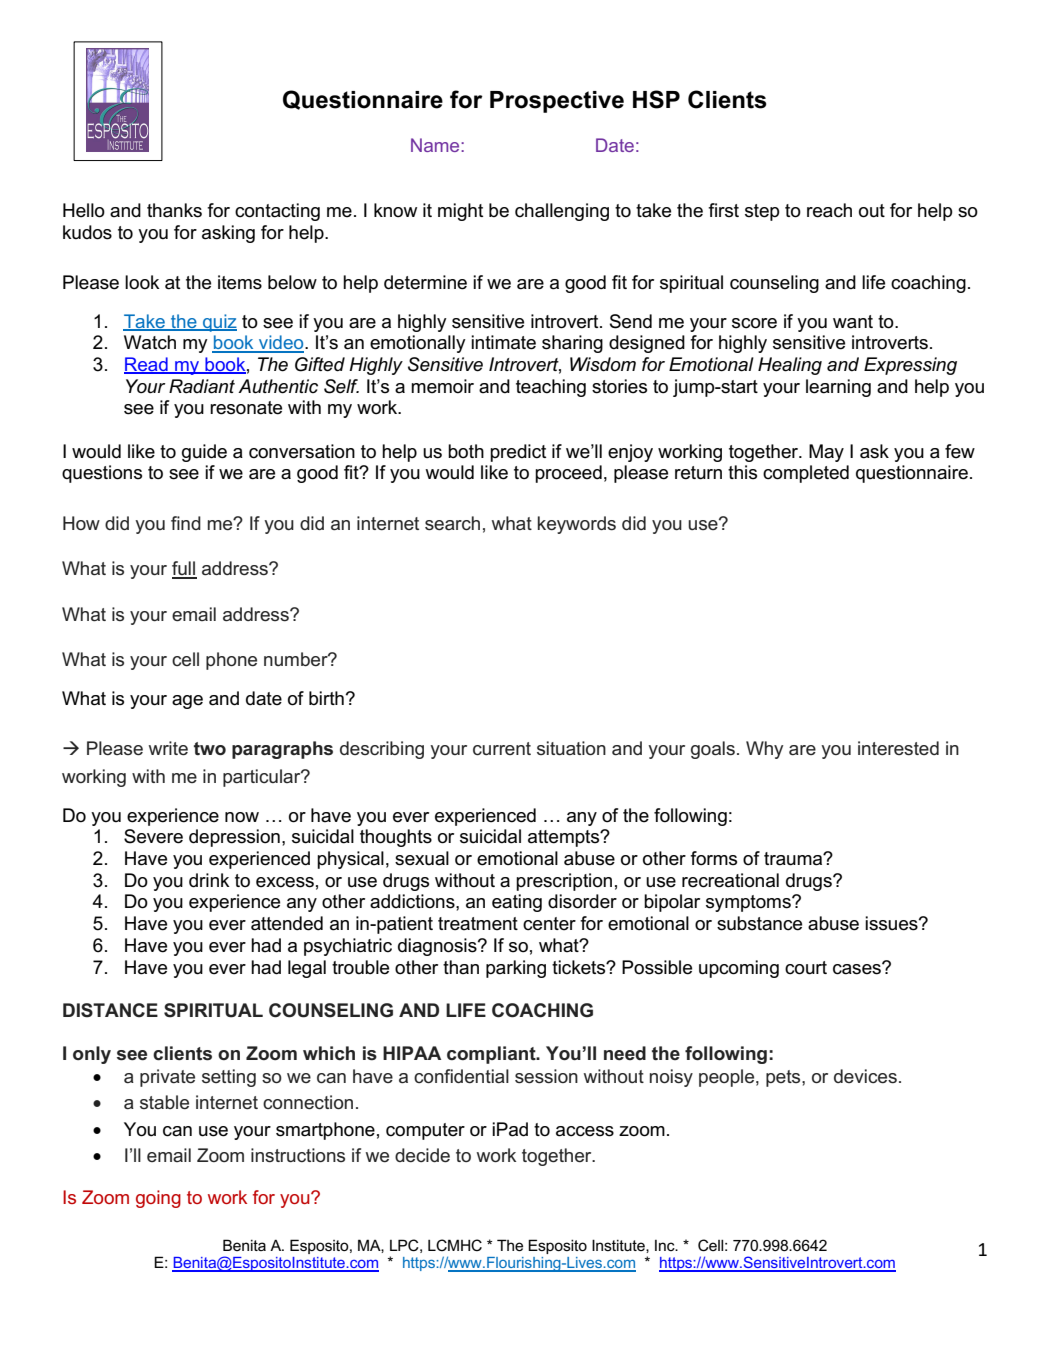  What do you see at coordinates (277, 212) in the screenshot?
I see `contacting` at bounding box center [277, 212].
